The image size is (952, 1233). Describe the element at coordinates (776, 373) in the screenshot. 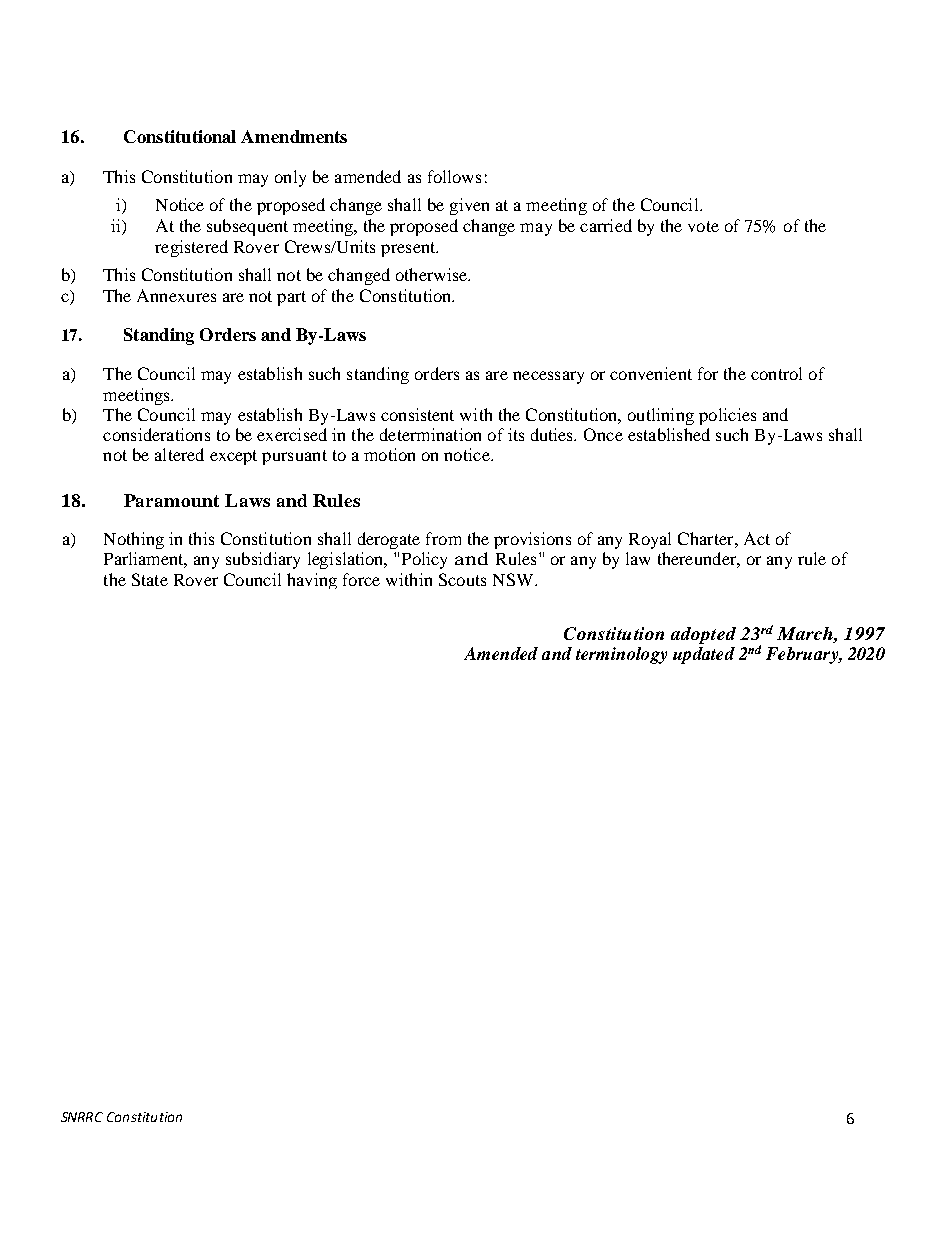

I see `control` at that location.
